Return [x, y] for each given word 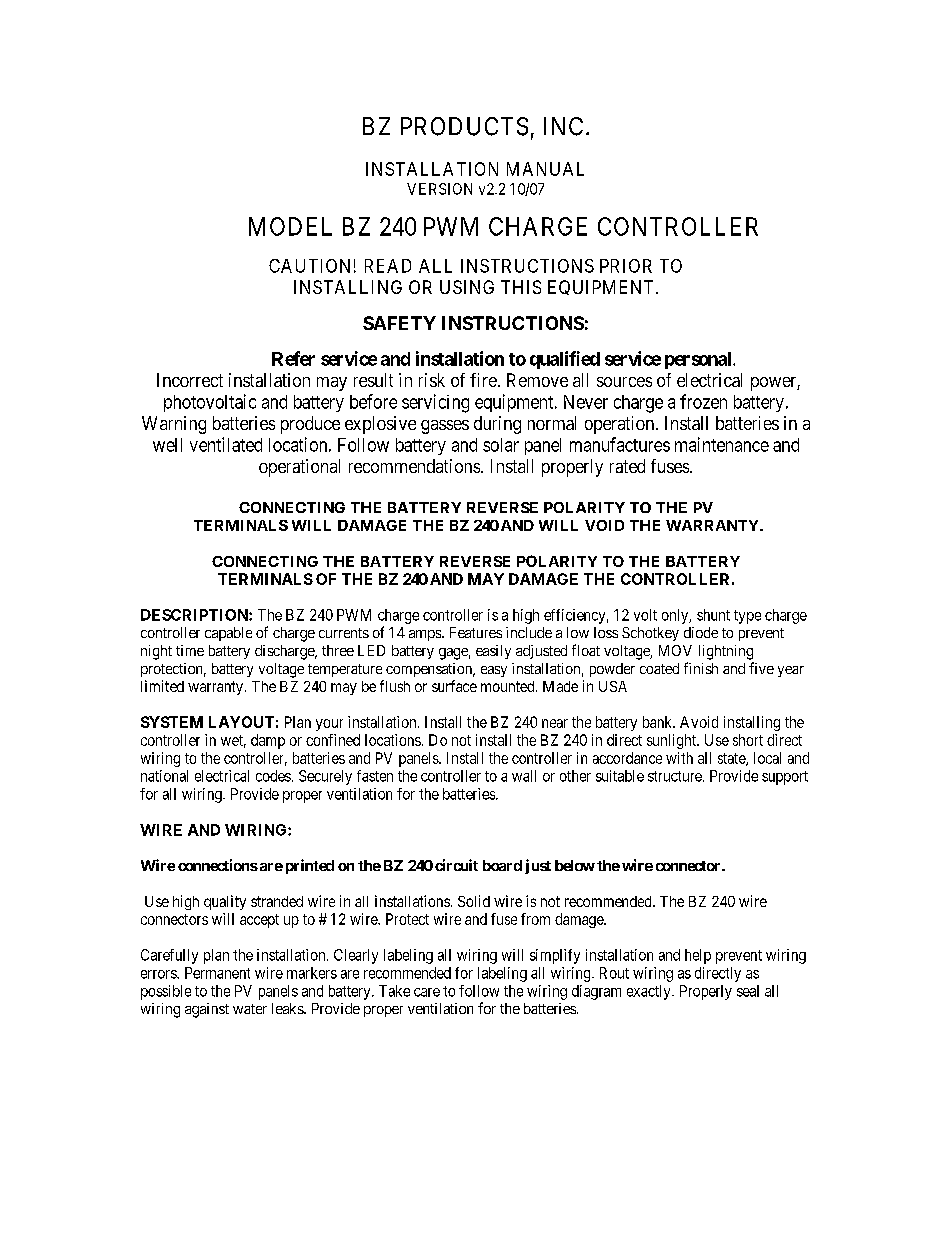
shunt [713, 615]
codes [273, 776]
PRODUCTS [464, 126]
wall [524, 776]
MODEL [290, 226]
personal [699, 360]
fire [483, 380]
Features [476, 632]
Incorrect [190, 380]
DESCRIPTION [195, 615]
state [732, 759]
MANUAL [545, 169]
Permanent [217, 973]
